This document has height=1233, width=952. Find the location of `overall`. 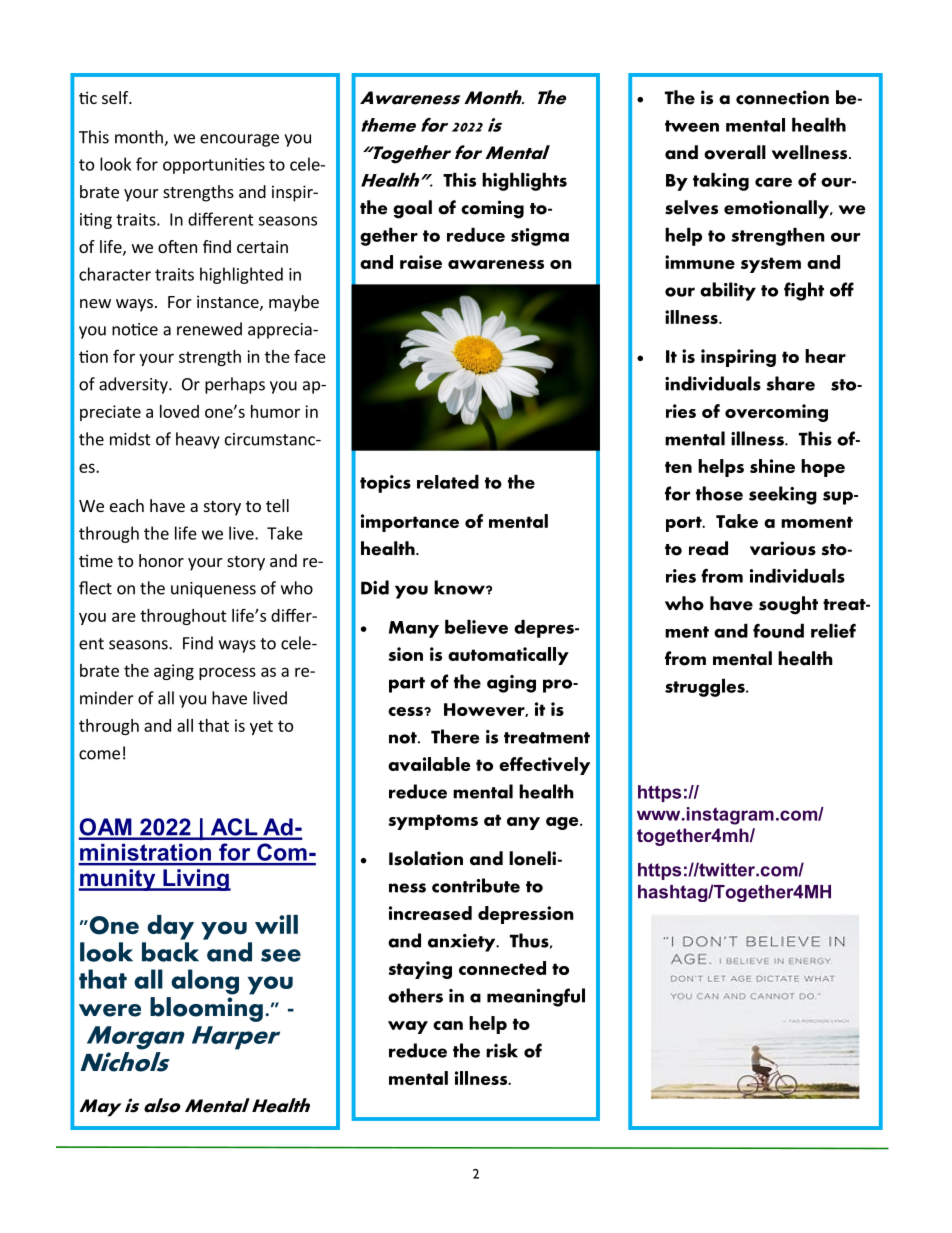

overall is located at coordinates (735, 152).
